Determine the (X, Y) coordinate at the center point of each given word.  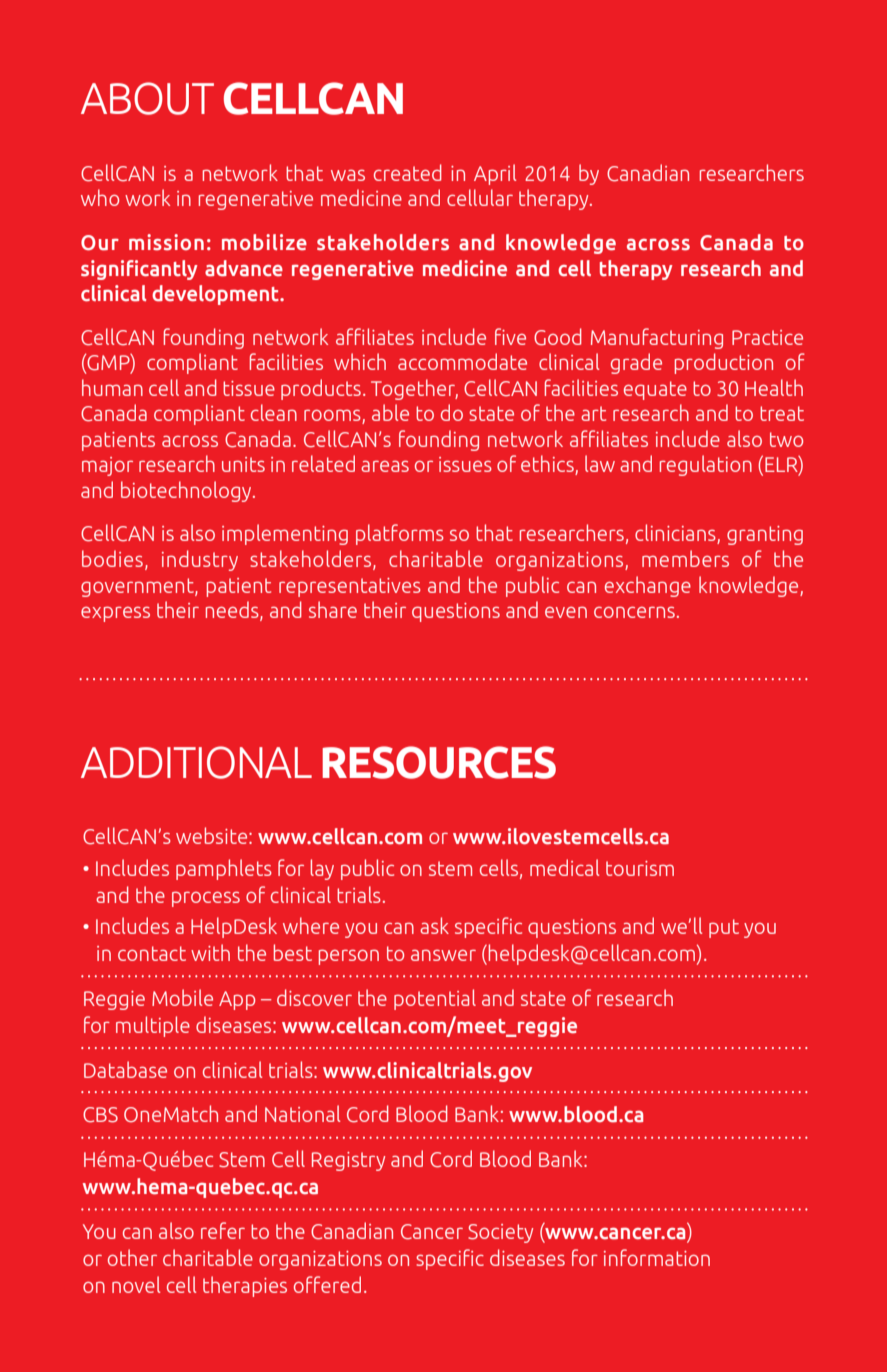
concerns (634, 612)
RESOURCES (439, 762)
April (495, 174)
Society (500, 1233)
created (408, 172)
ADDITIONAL (196, 762)
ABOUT (147, 98)
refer (223, 1230)
